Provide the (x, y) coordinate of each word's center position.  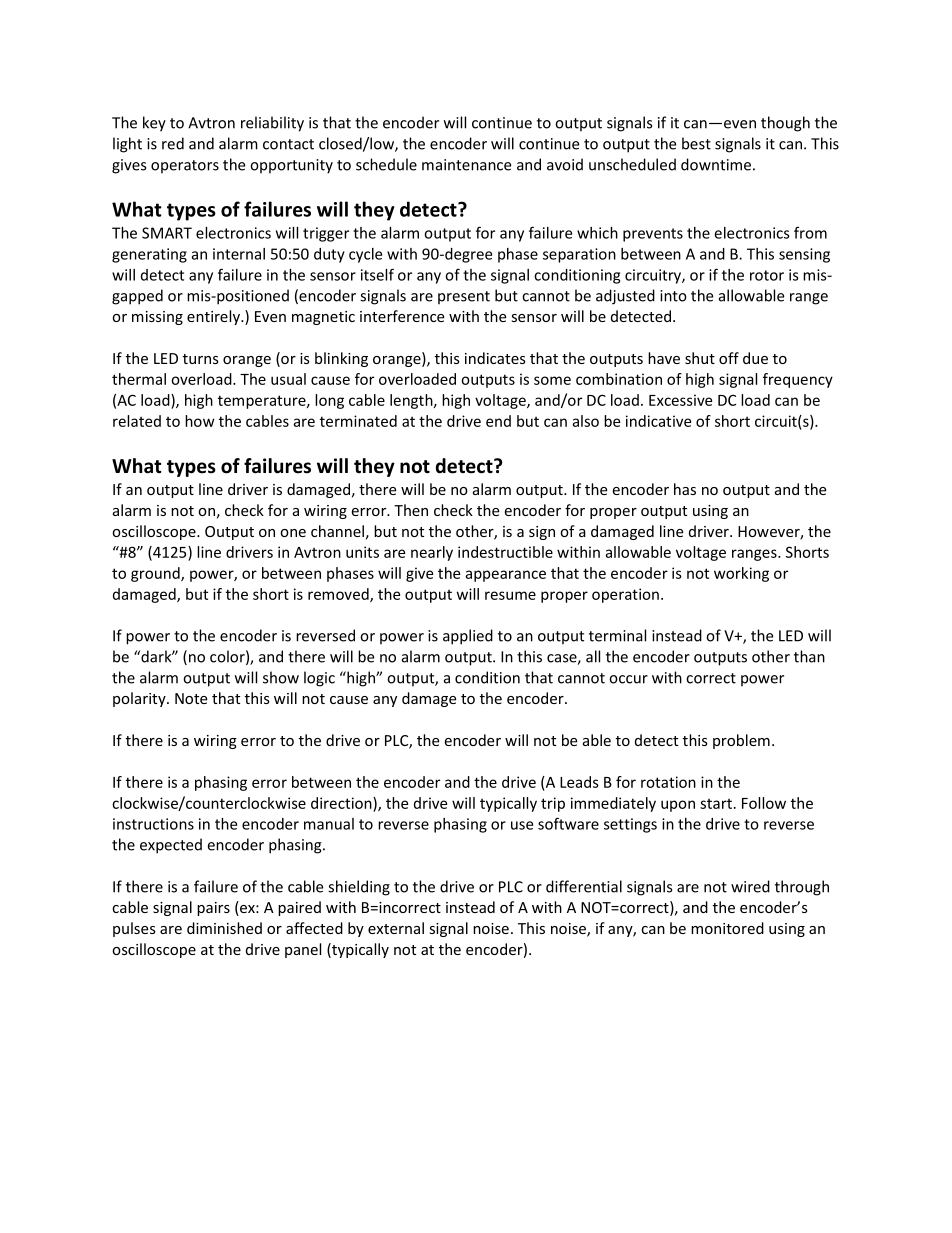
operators (185, 167)
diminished (224, 928)
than (809, 656)
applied (468, 637)
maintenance (466, 165)
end (498, 421)
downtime (716, 164)
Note (191, 698)
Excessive (680, 400)
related (137, 421)
